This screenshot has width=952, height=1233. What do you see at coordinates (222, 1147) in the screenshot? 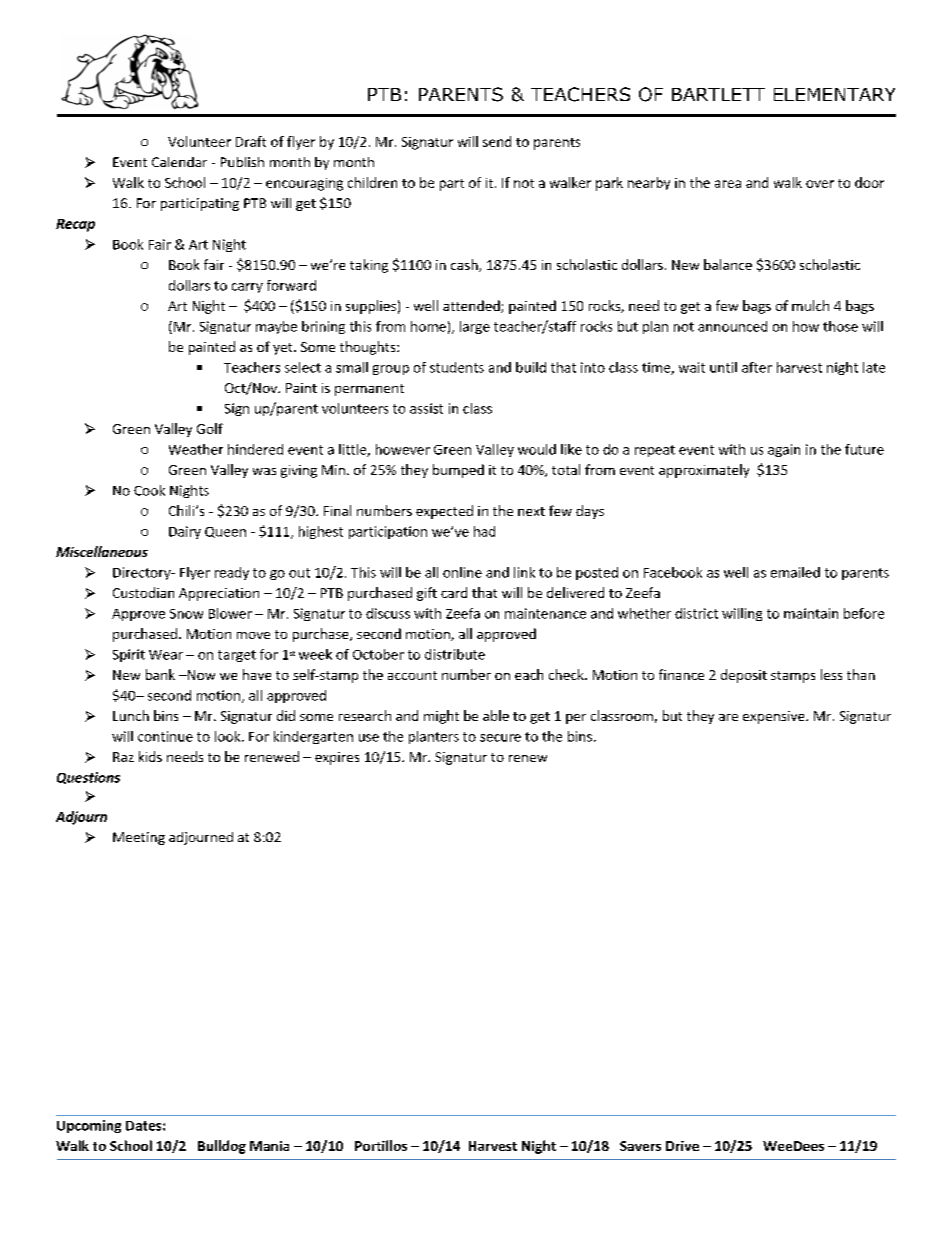
I see `Bulldog` at bounding box center [222, 1147].
